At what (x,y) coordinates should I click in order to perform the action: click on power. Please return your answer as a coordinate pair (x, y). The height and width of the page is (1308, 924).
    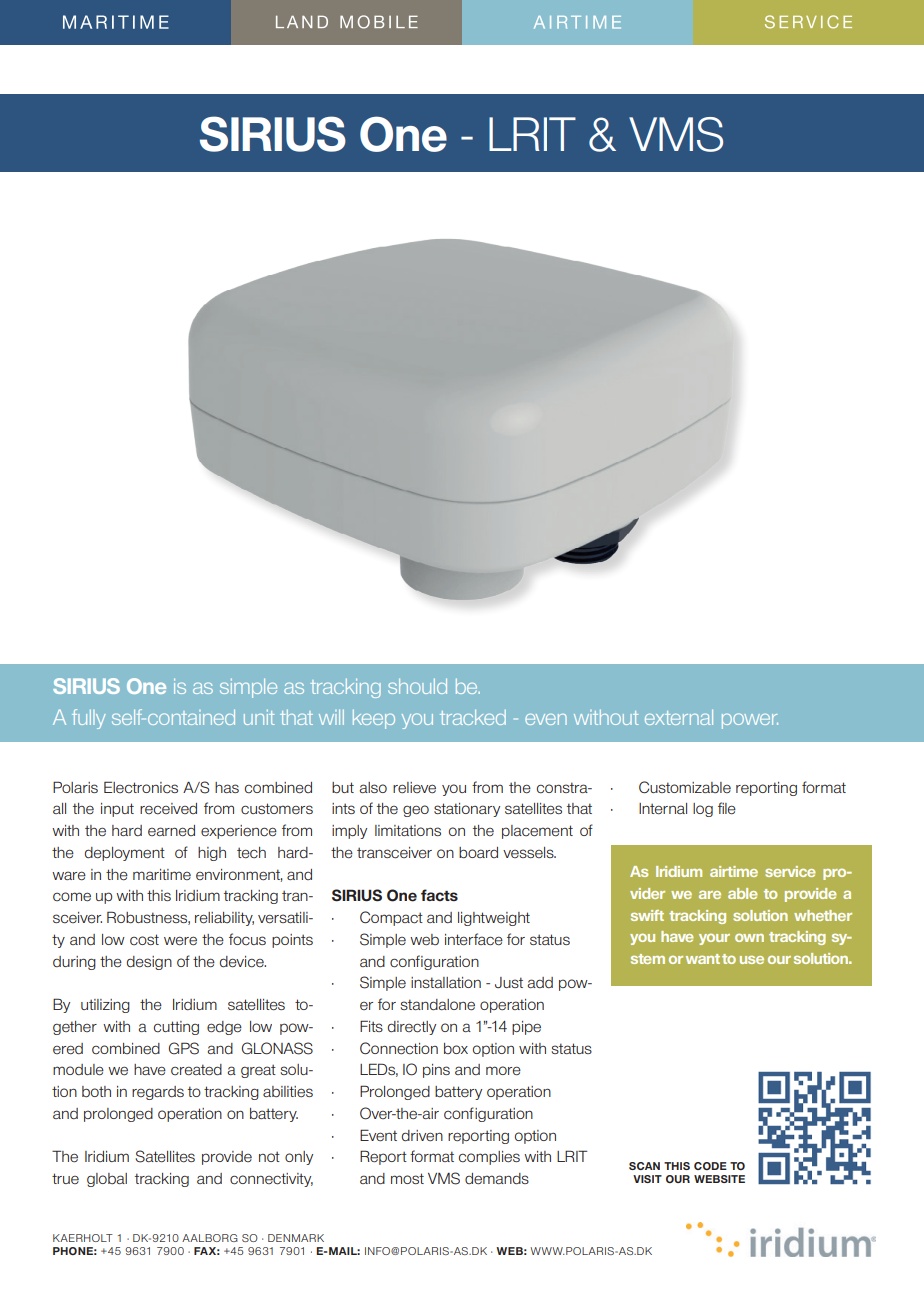
    Looking at the image, I should click on (750, 721).
